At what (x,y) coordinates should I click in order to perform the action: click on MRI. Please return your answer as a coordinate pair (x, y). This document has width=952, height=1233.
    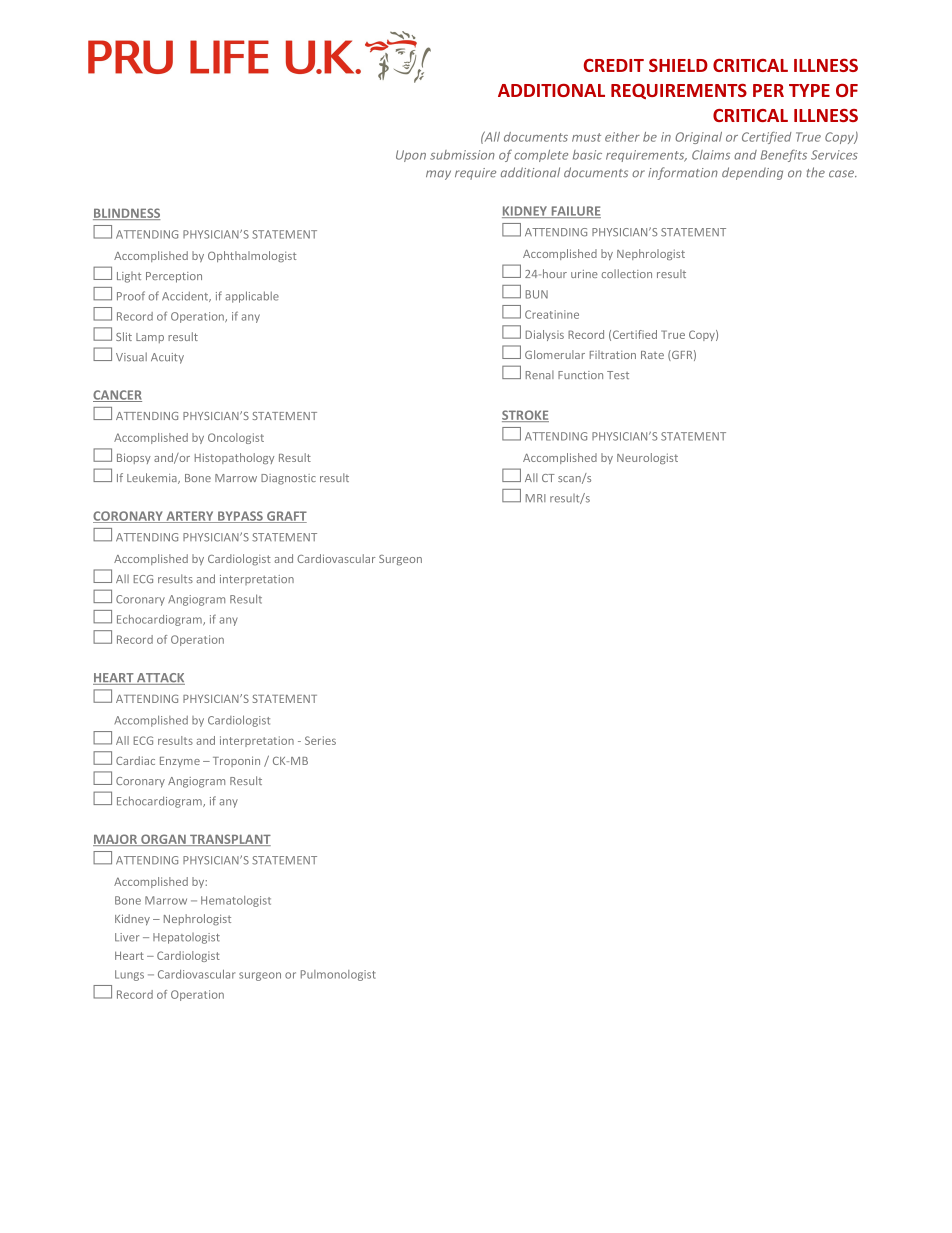
    Looking at the image, I should click on (536, 498).
